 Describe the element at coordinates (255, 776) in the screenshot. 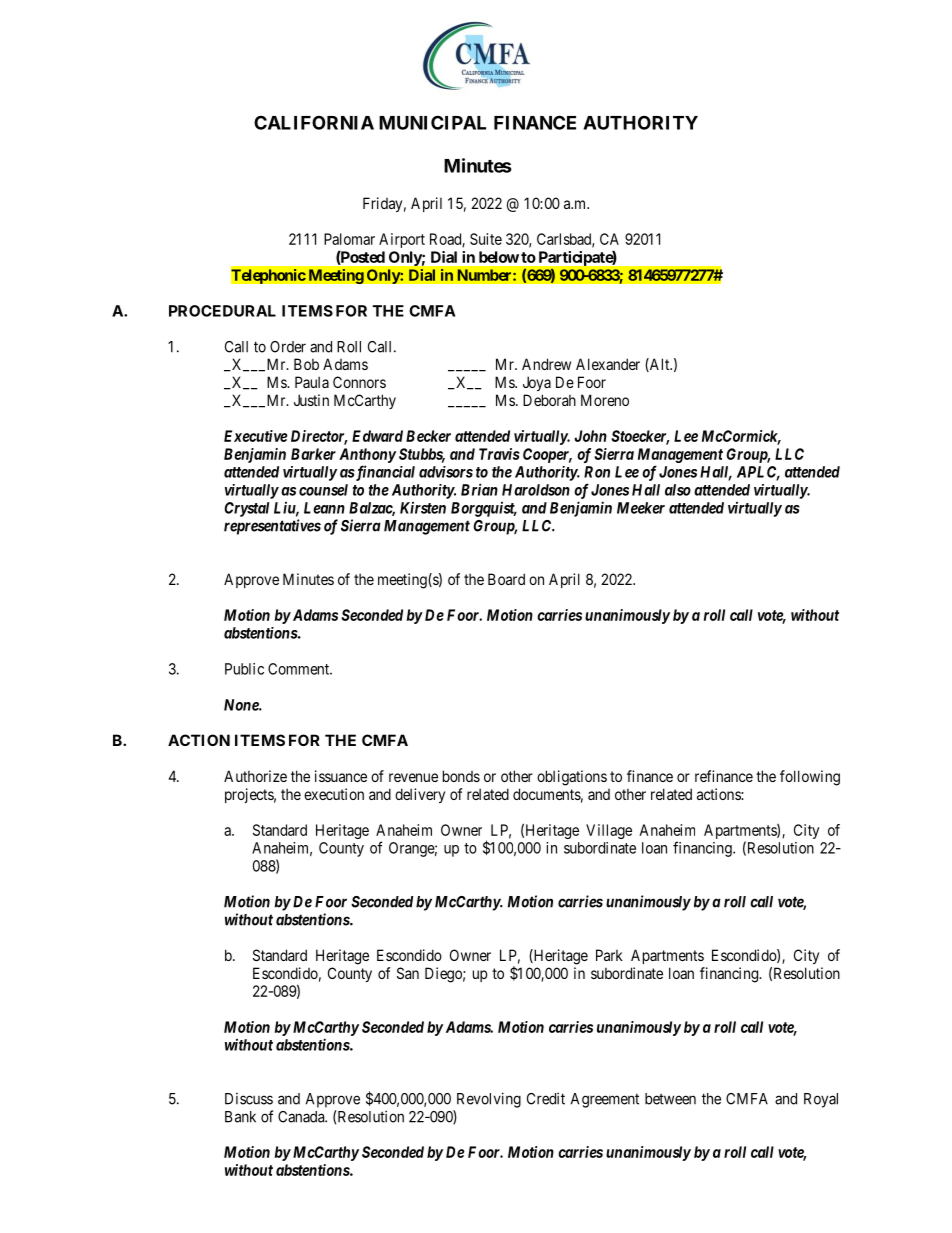

I see `Authorize` at that location.
